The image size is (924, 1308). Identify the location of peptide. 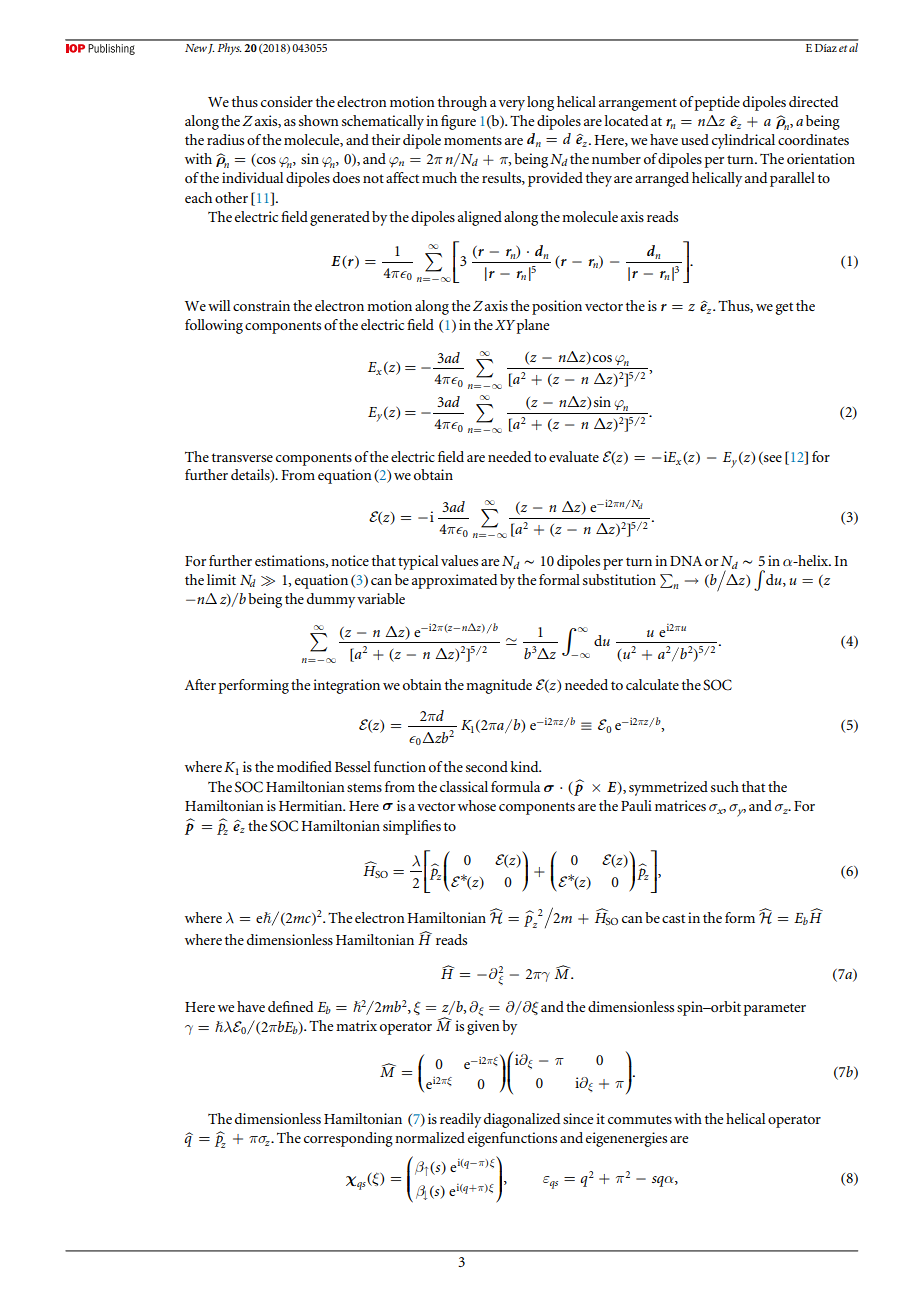
(717, 103).
